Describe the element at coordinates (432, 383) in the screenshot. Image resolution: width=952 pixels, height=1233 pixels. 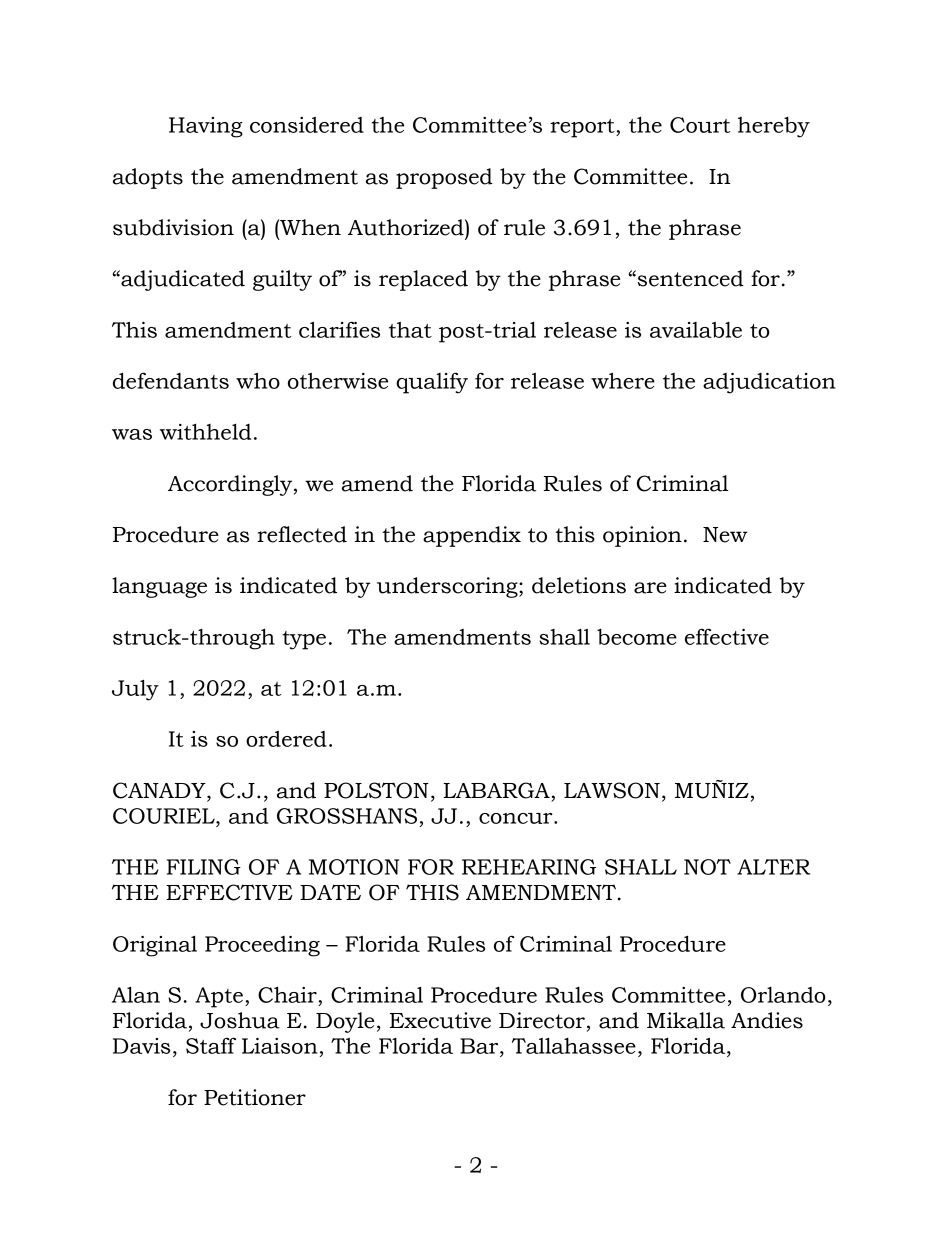
I see `qualify` at that location.
